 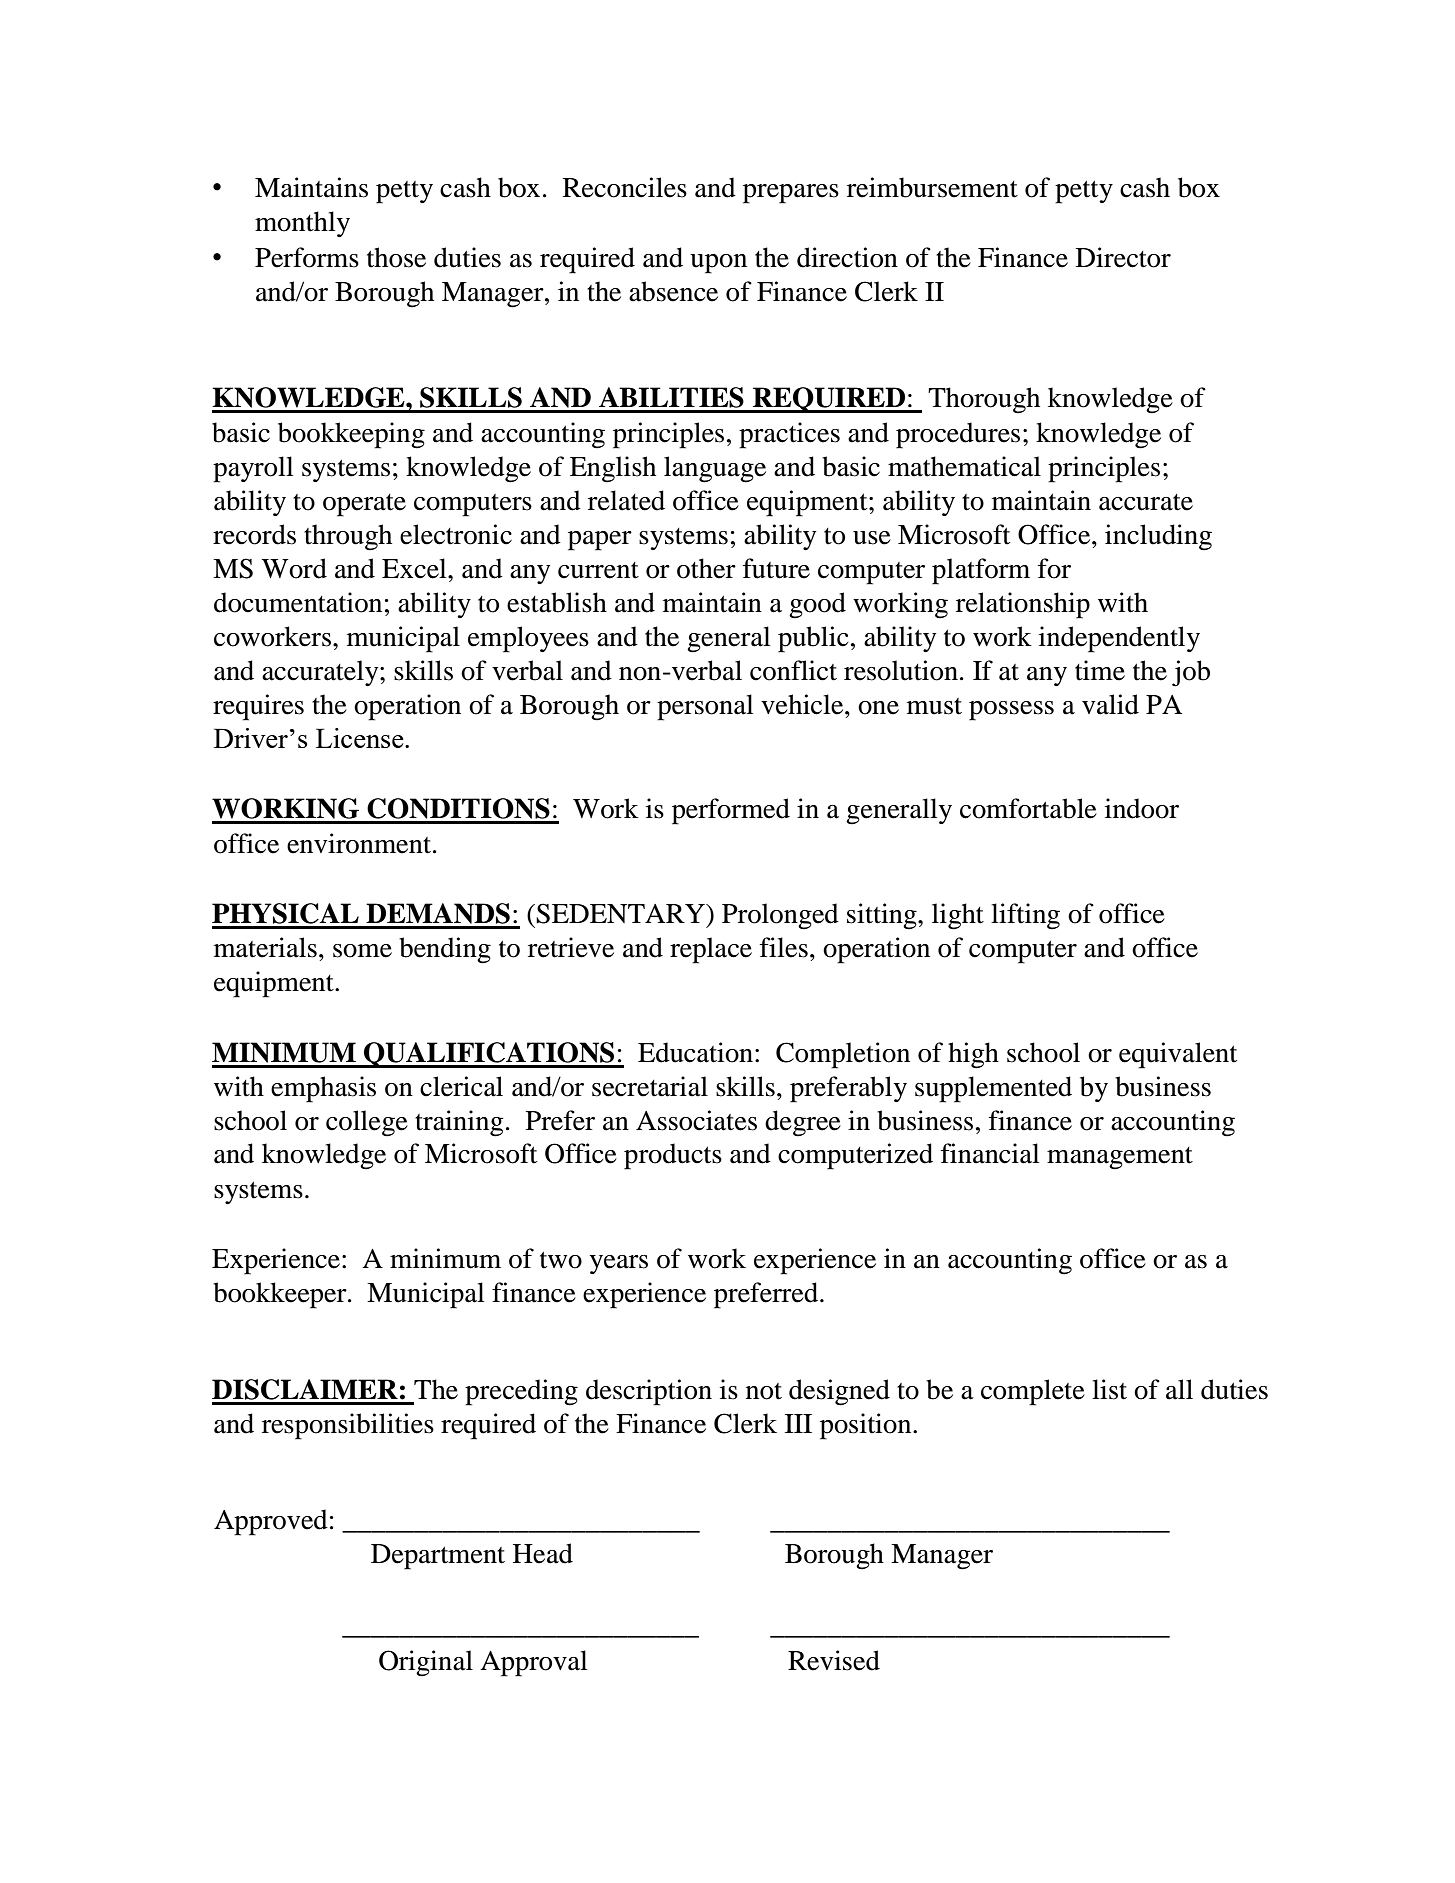 What do you see at coordinates (697, 1052) in the document?
I see `Education` at bounding box center [697, 1052].
